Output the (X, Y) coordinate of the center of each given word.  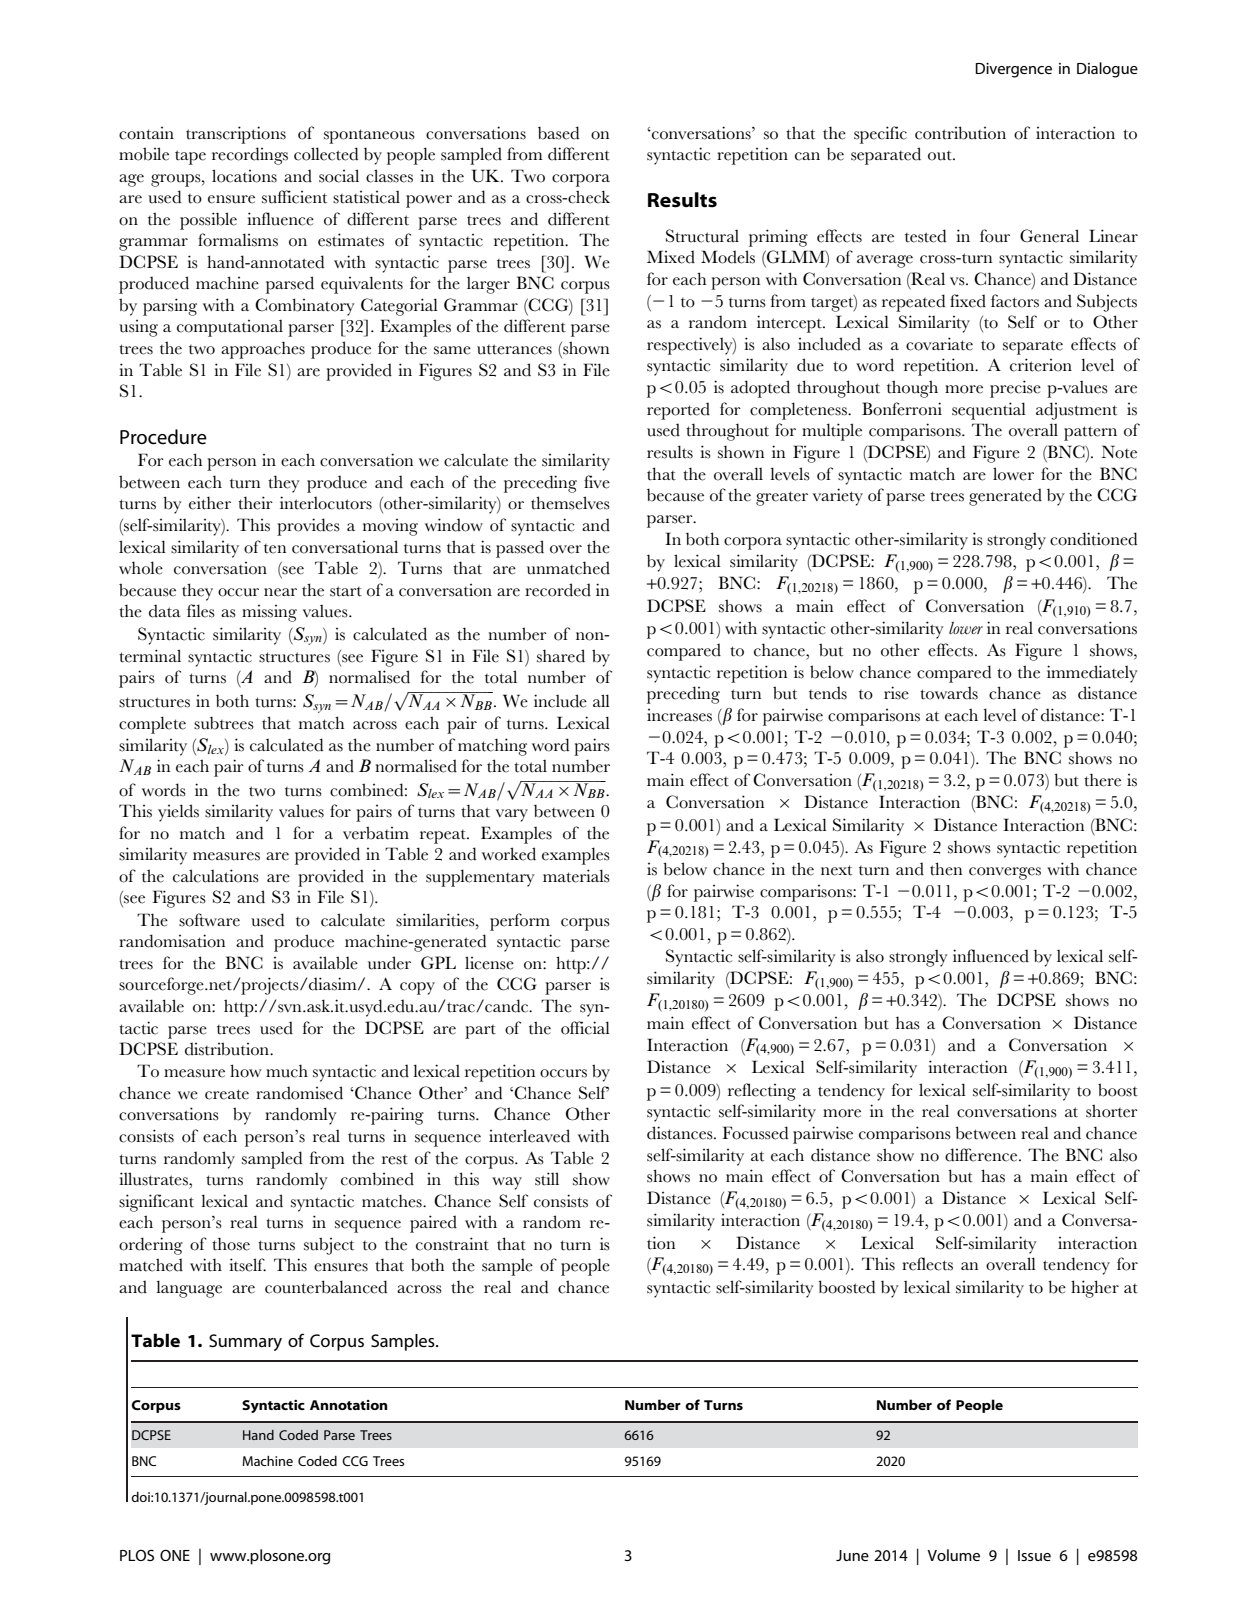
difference (982, 1155)
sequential (989, 411)
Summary (245, 1342)
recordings (250, 156)
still (547, 1179)
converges (1005, 873)
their (255, 503)
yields (178, 813)
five (597, 482)
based (558, 133)
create (227, 1094)
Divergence (1013, 70)
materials (576, 876)
